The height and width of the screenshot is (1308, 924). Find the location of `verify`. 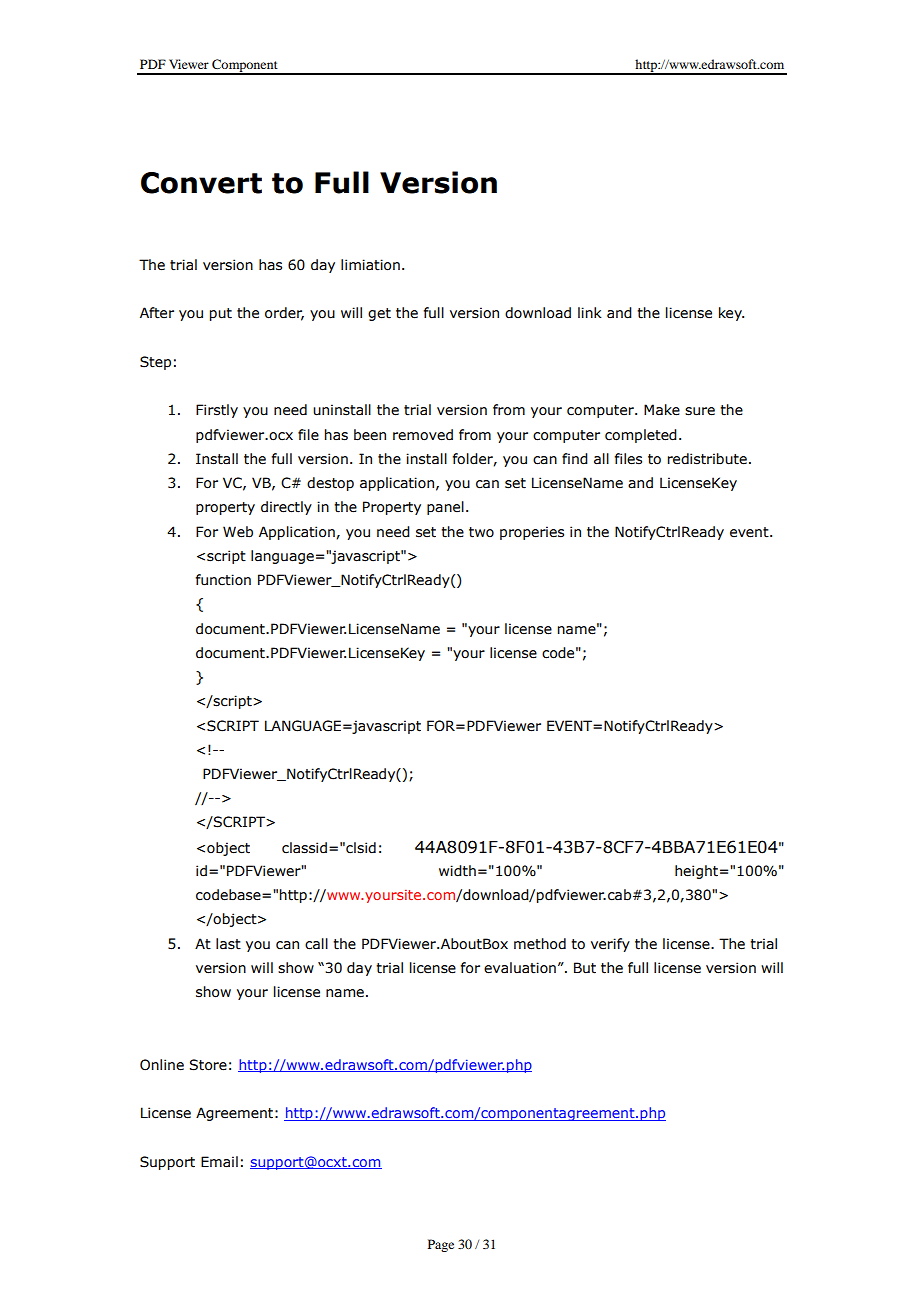

verify is located at coordinates (610, 945).
